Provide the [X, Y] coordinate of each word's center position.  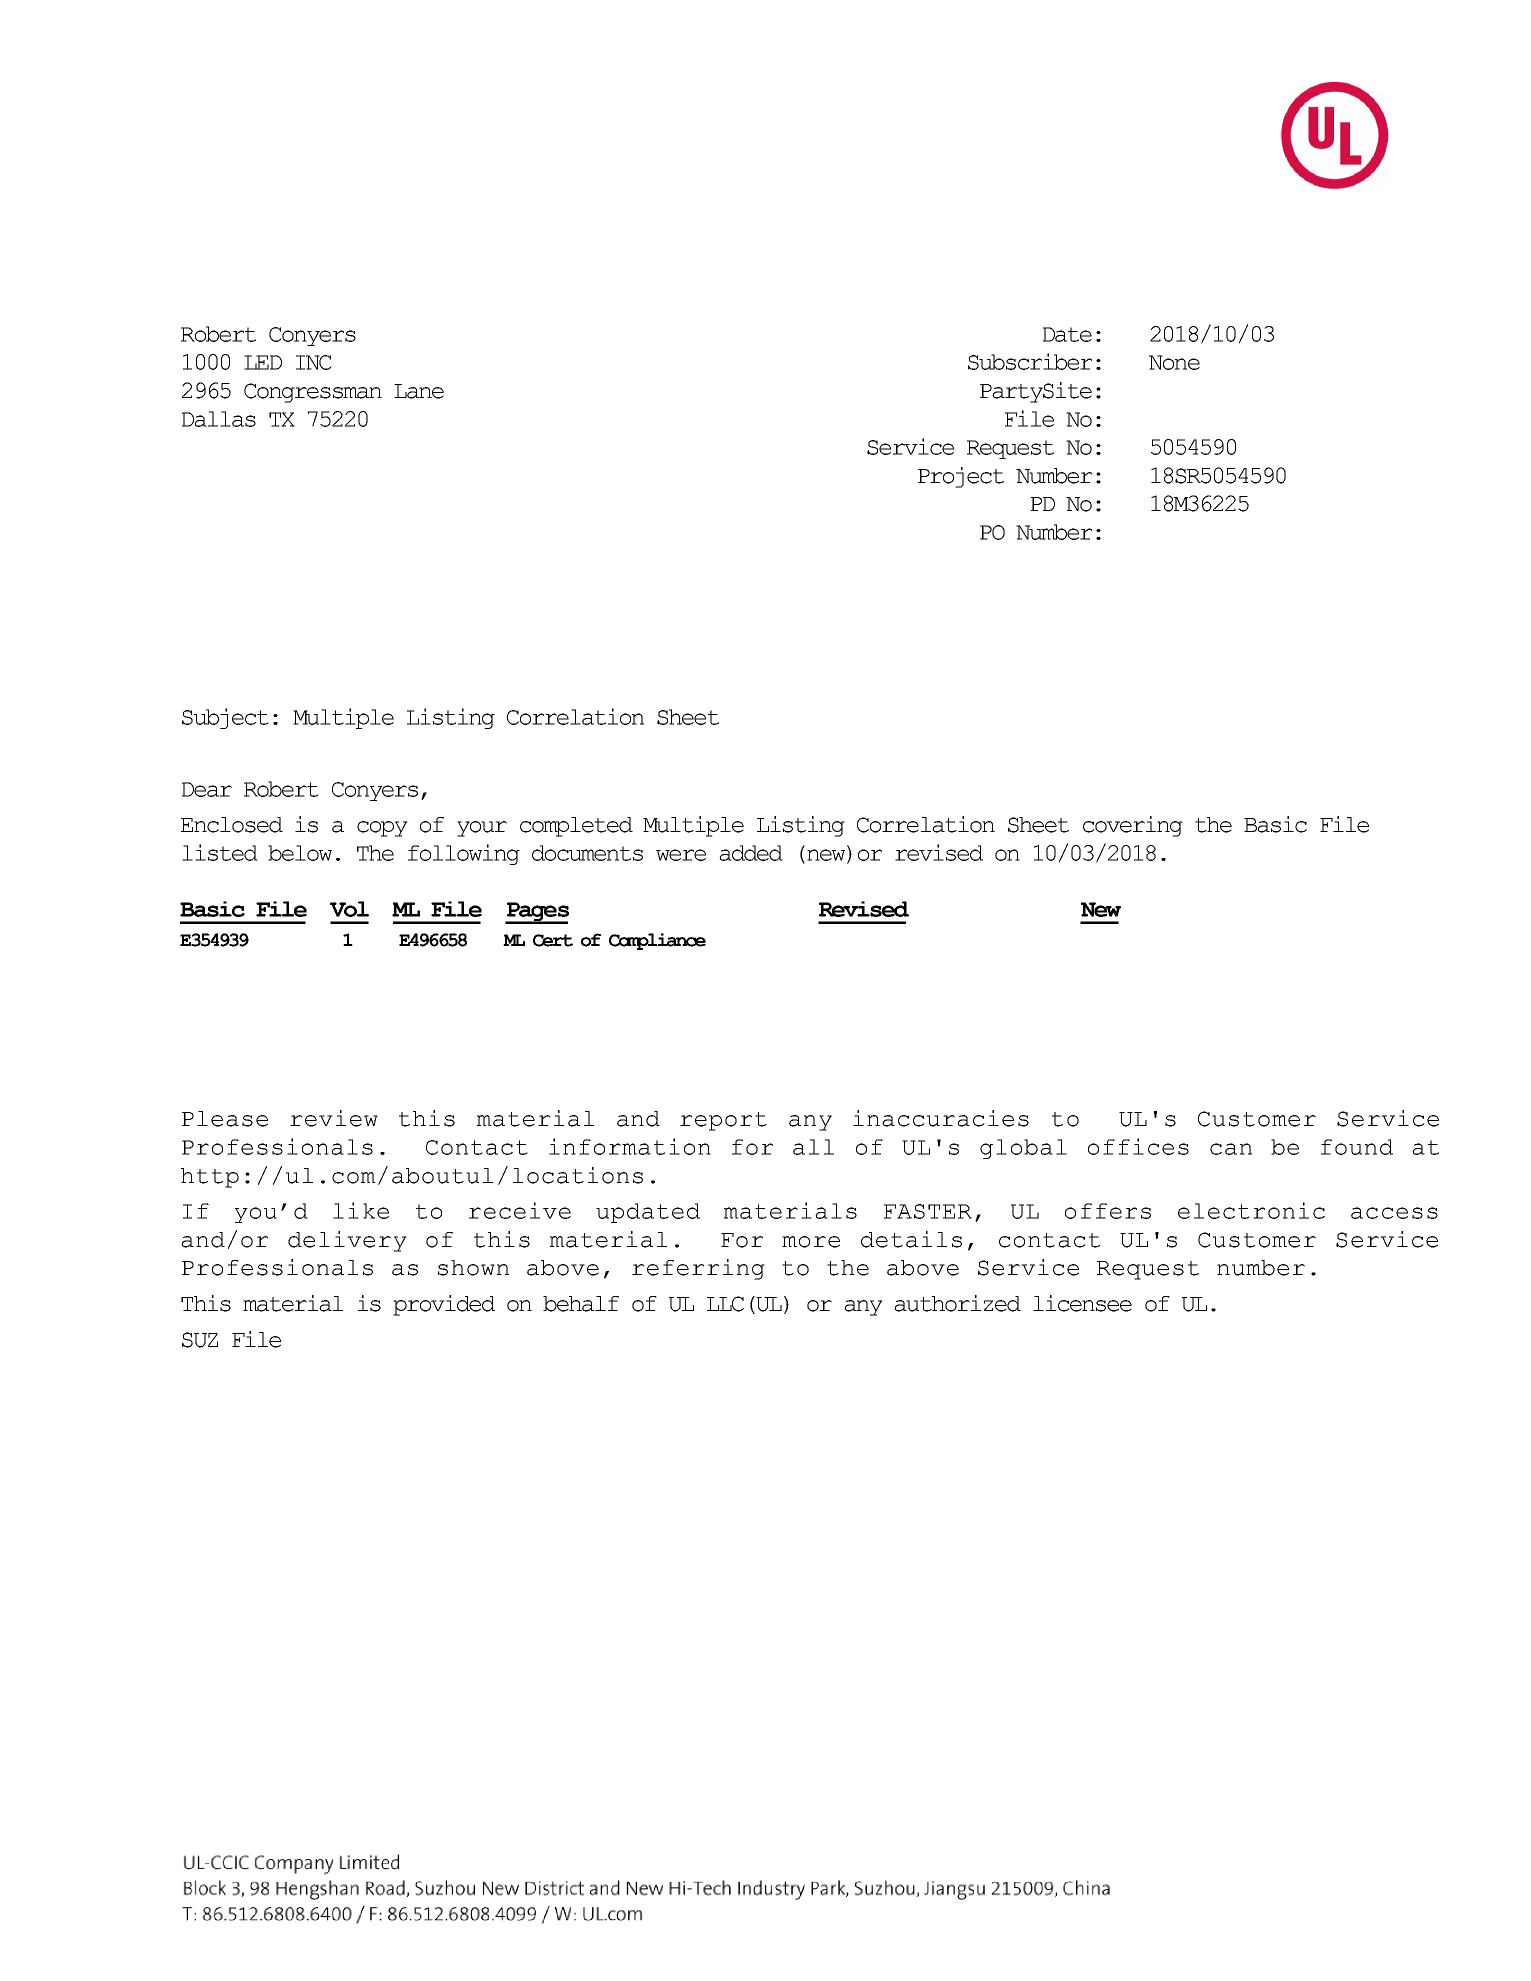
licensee [1082, 1303]
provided [444, 1305]
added [751, 853]
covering [1133, 826]
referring [698, 1269]
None [1174, 362]
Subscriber [1030, 361]
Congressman [313, 393]
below [300, 853]
